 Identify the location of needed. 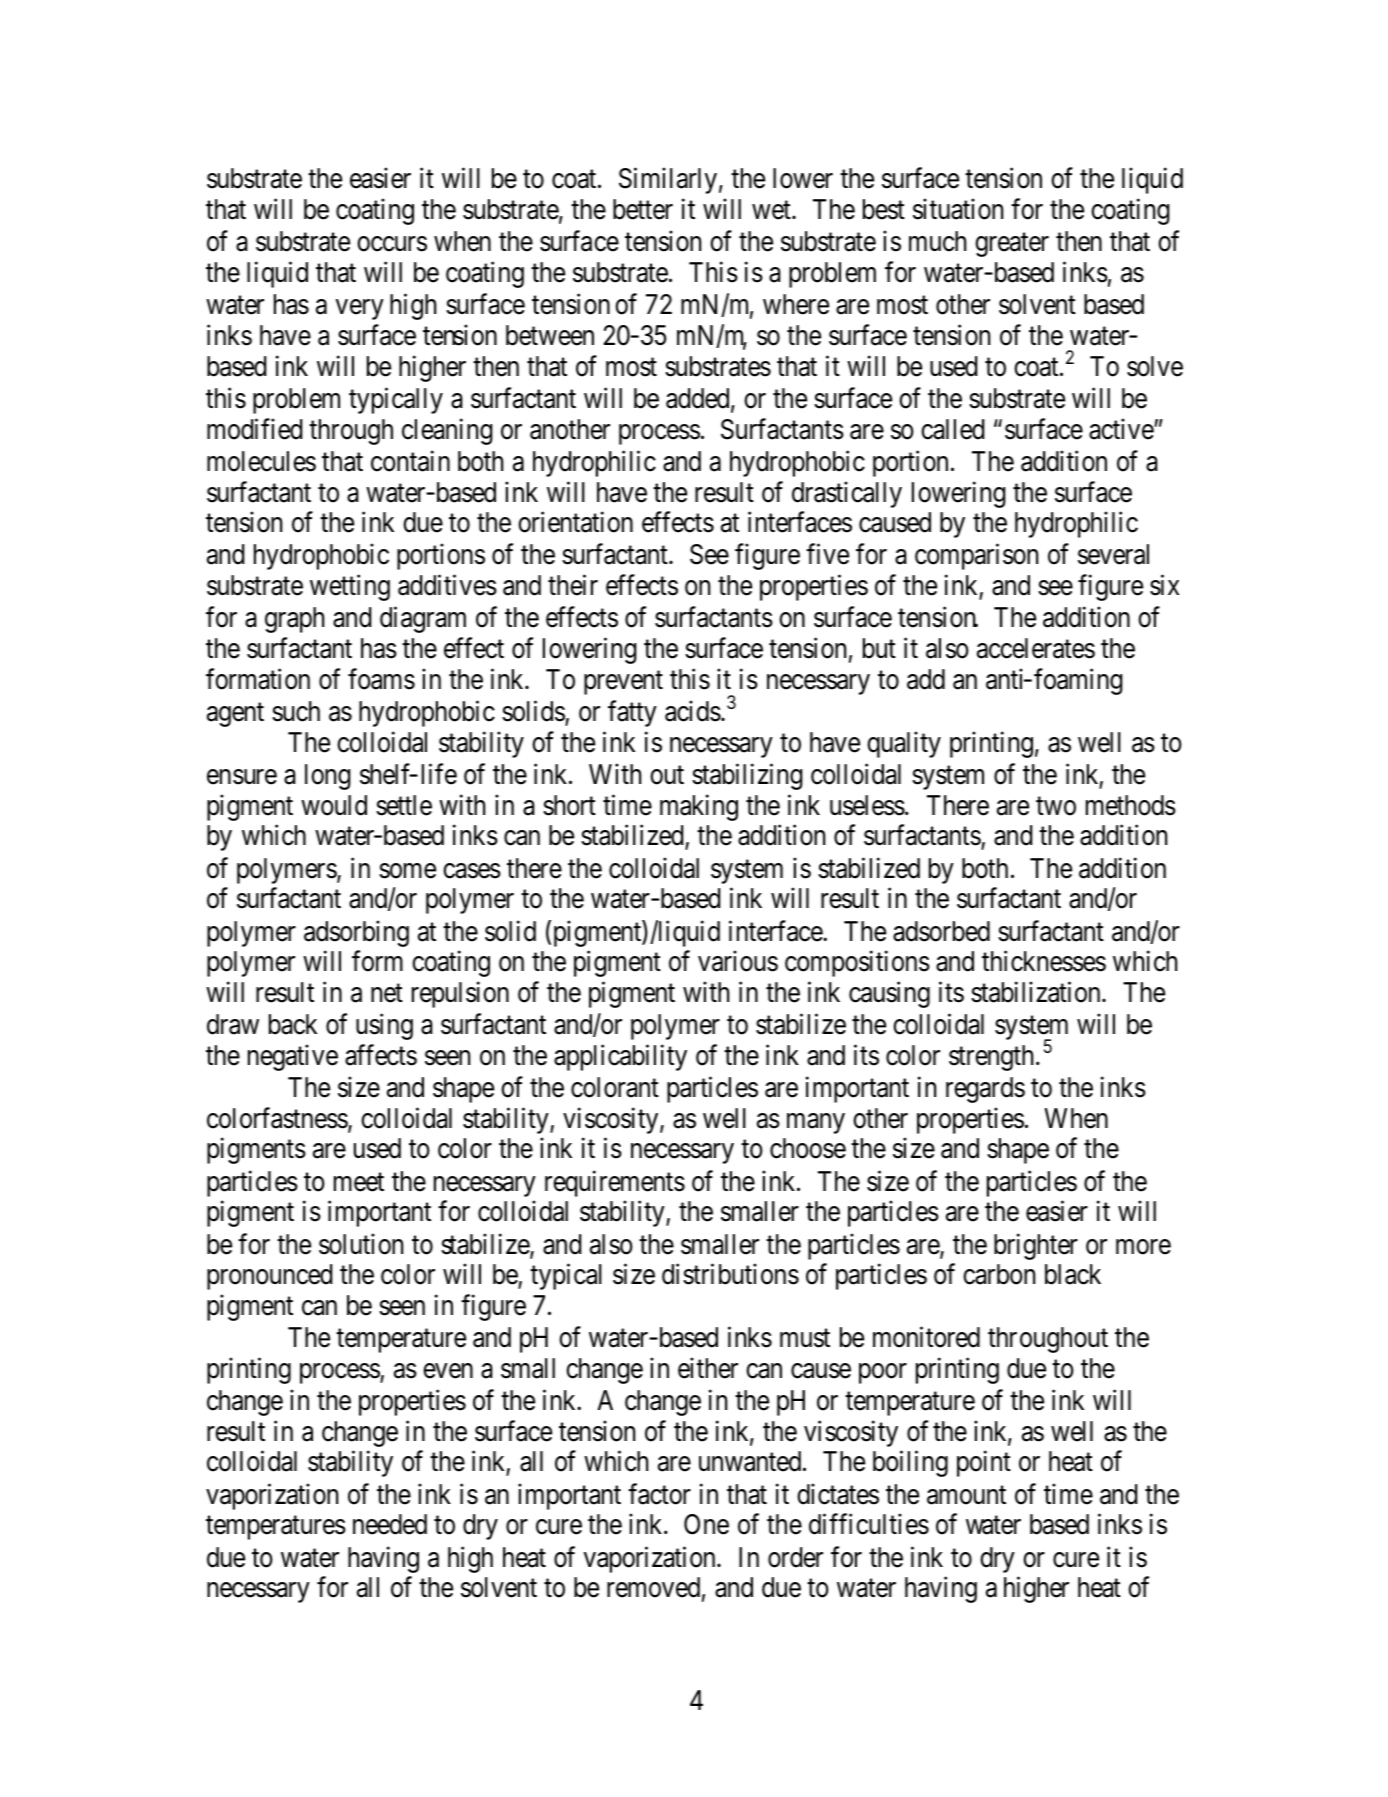
(390, 1524).
